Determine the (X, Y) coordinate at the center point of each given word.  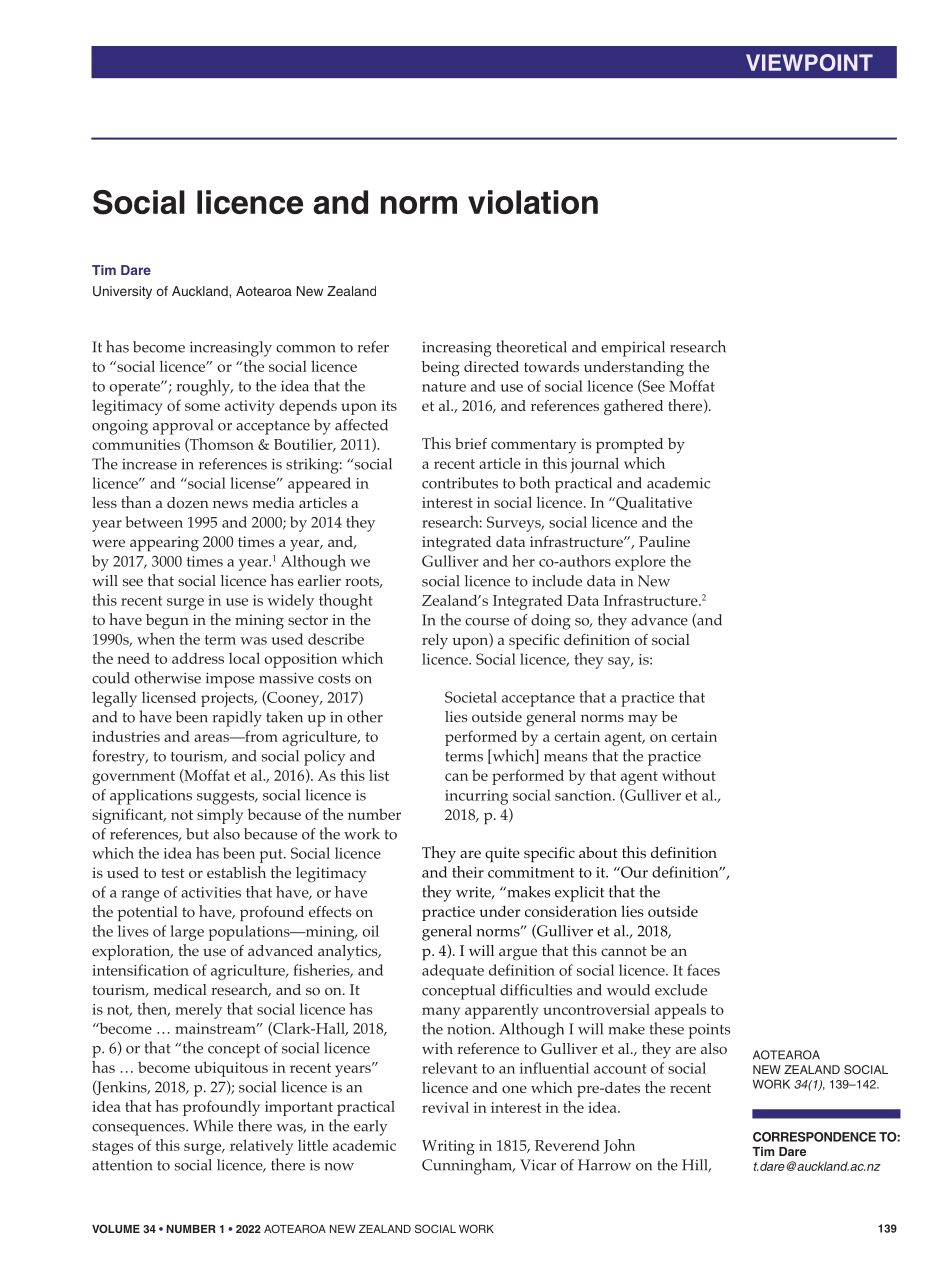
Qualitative (653, 503)
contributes (460, 483)
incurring (476, 797)
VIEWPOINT (809, 62)
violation (533, 202)
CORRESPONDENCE (814, 1137)
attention (122, 1165)
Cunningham (468, 1166)
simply (220, 816)
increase (149, 464)
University (122, 292)
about (598, 853)
